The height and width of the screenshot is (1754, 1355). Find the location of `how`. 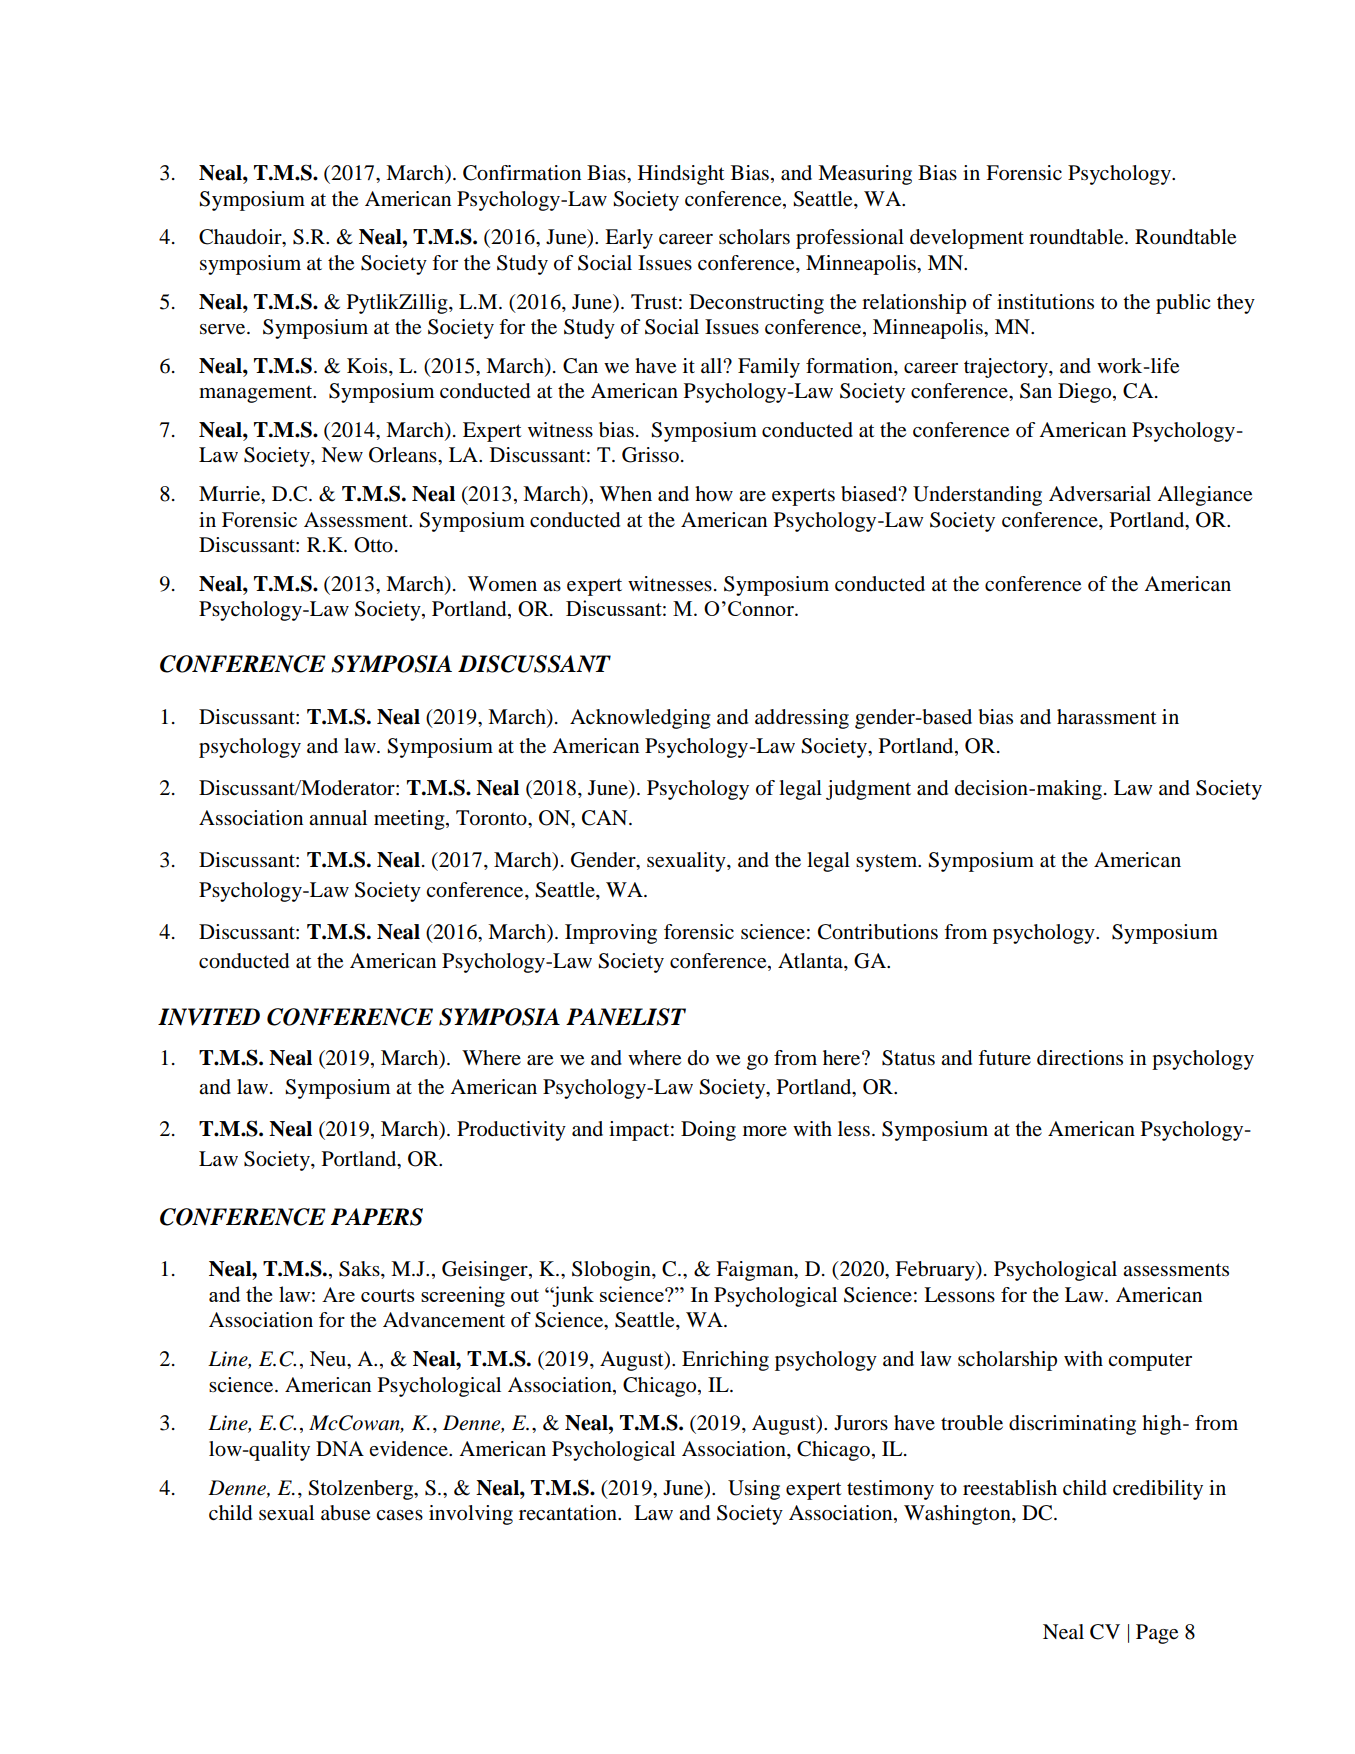

how is located at coordinates (714, 494).
